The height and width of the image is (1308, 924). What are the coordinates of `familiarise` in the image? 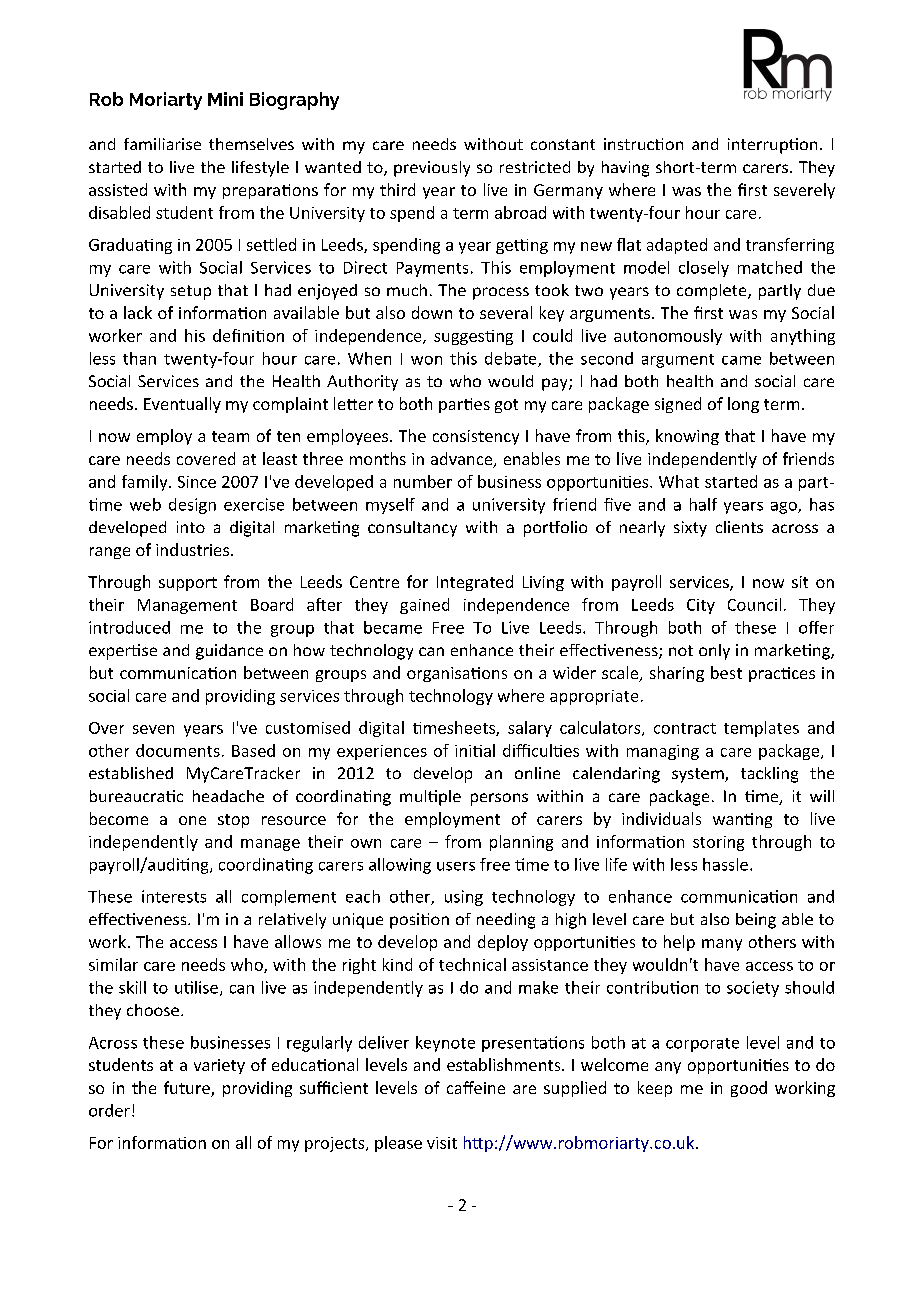 It's located at (162, 144).
